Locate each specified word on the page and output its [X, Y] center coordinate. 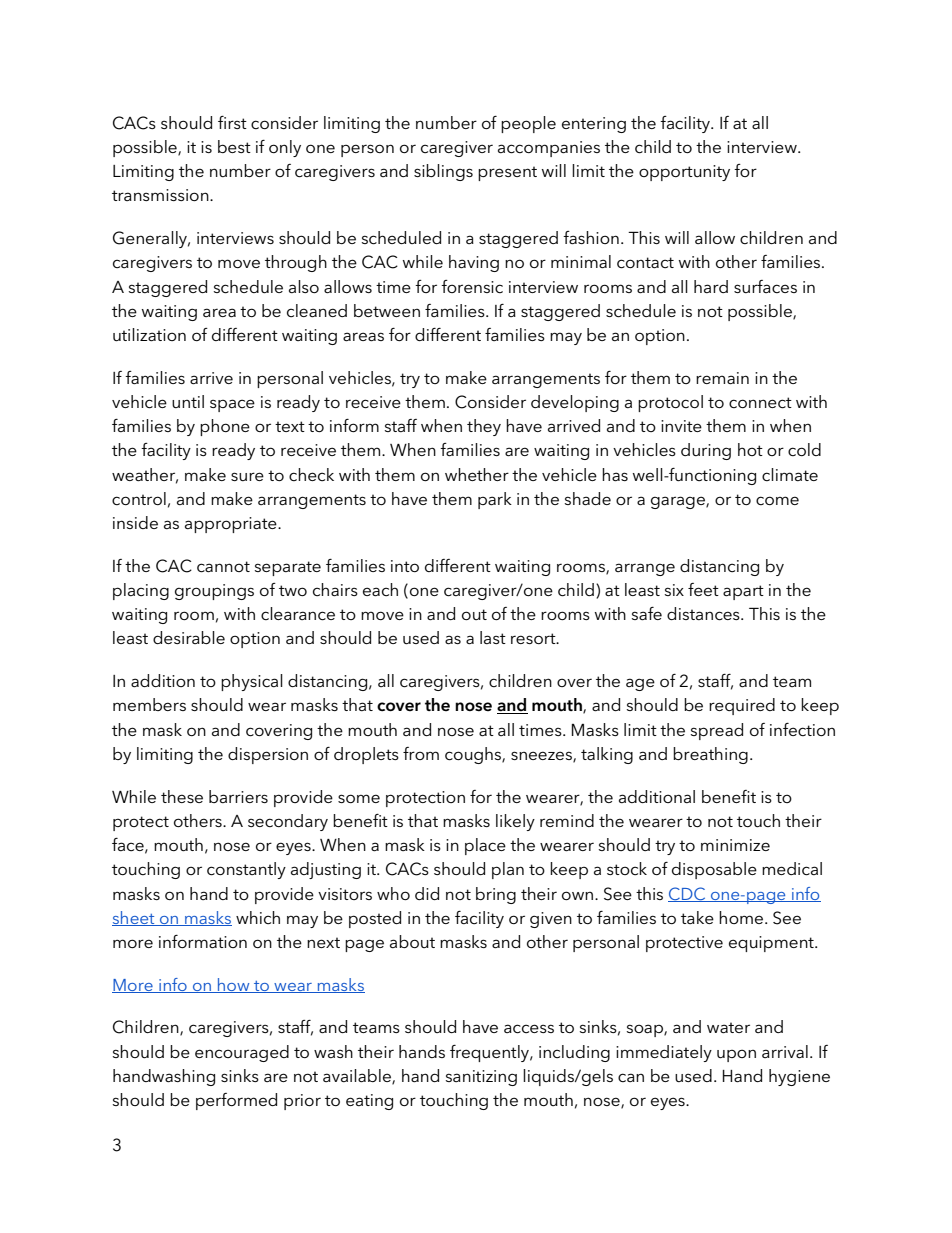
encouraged [242, 1053]
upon [736, 1055]
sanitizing [481, 1078]
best [234, 146]
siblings [443, 172]
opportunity [684, 173]
